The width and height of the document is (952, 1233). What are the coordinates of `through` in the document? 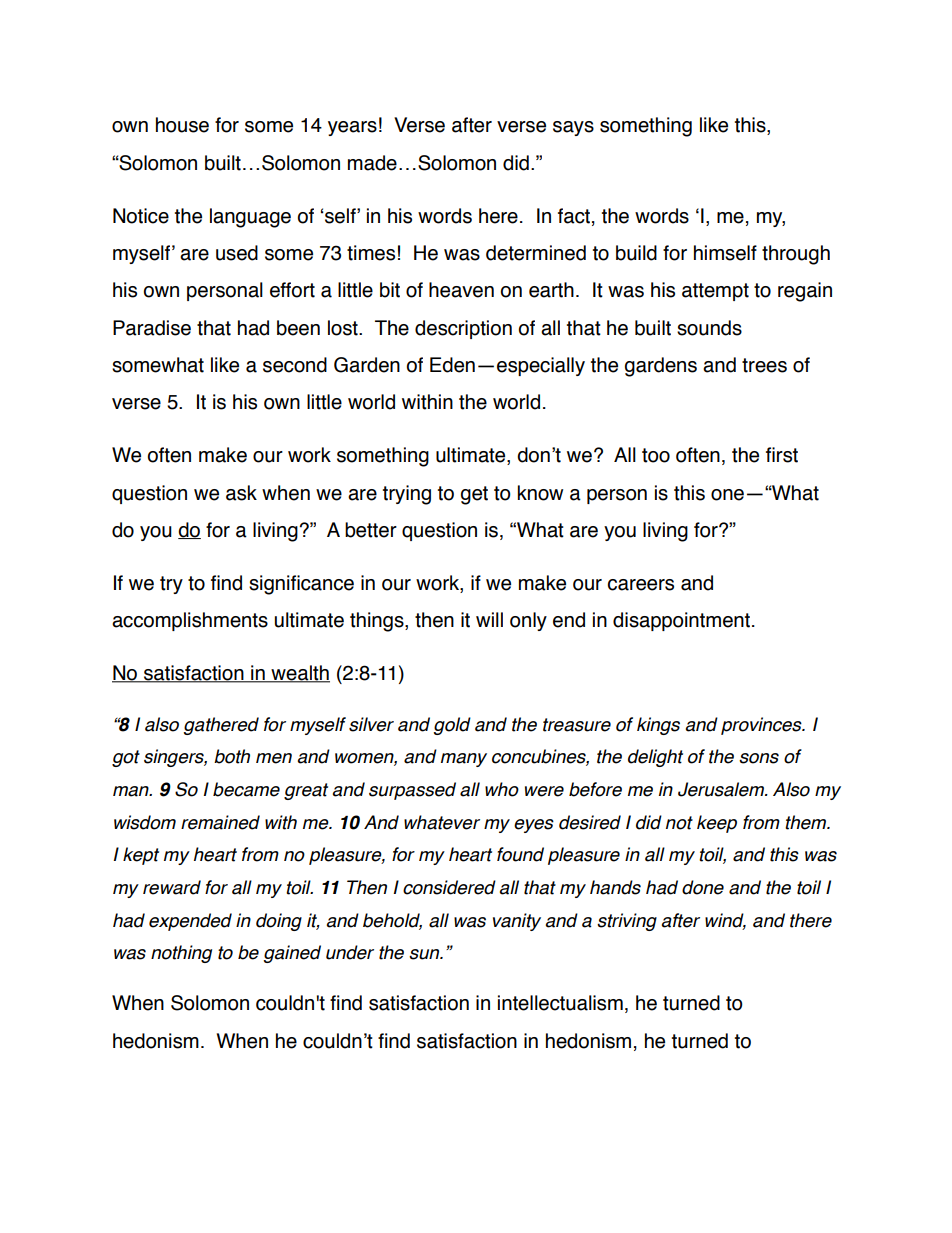 It's located at (796, 255).
